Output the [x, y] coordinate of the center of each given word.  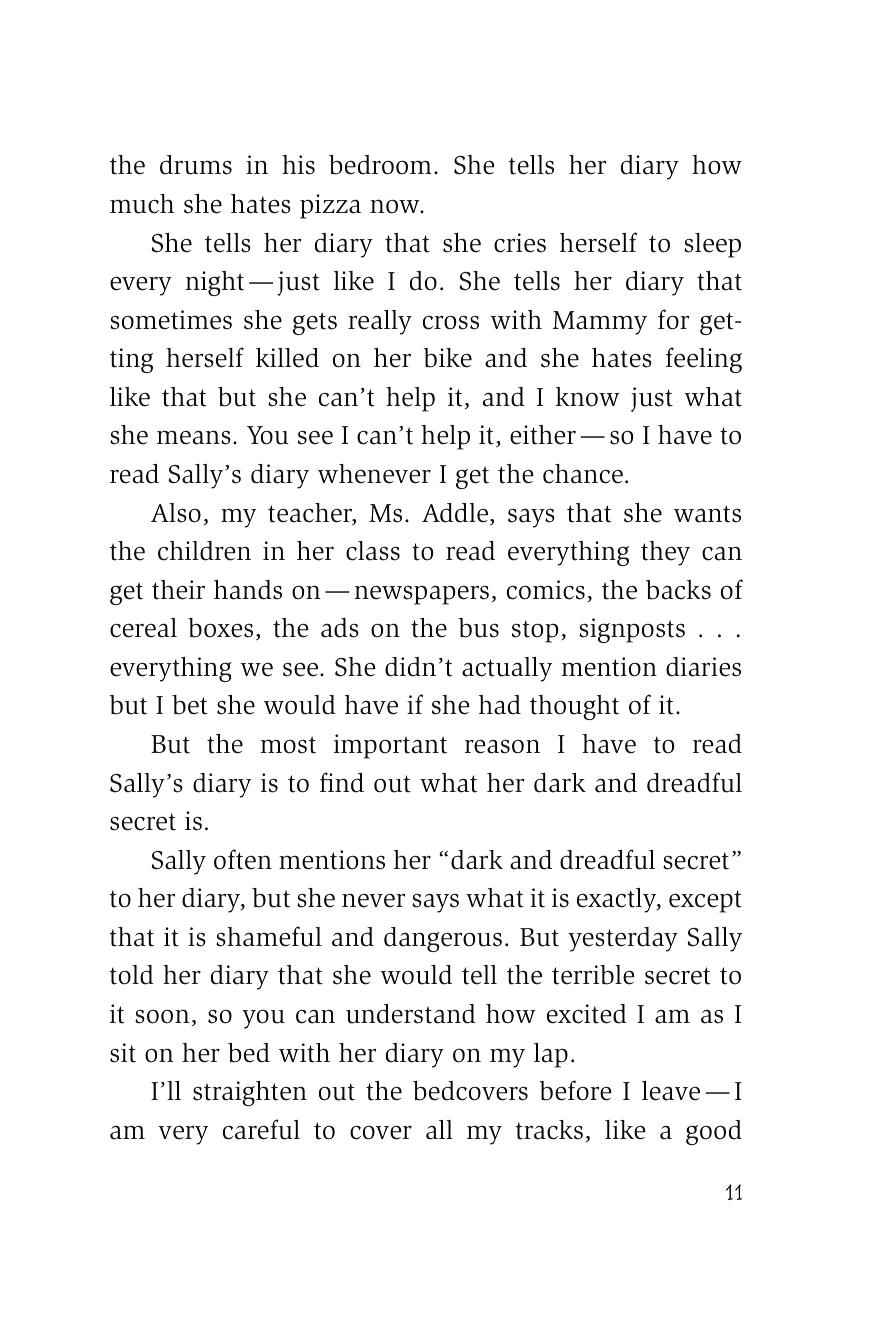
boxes [220, 628]
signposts [632, 630]
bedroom [380, 165]
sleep [712, 245]
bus [478, 628]
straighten [250, 1093]
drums [196, 165]
